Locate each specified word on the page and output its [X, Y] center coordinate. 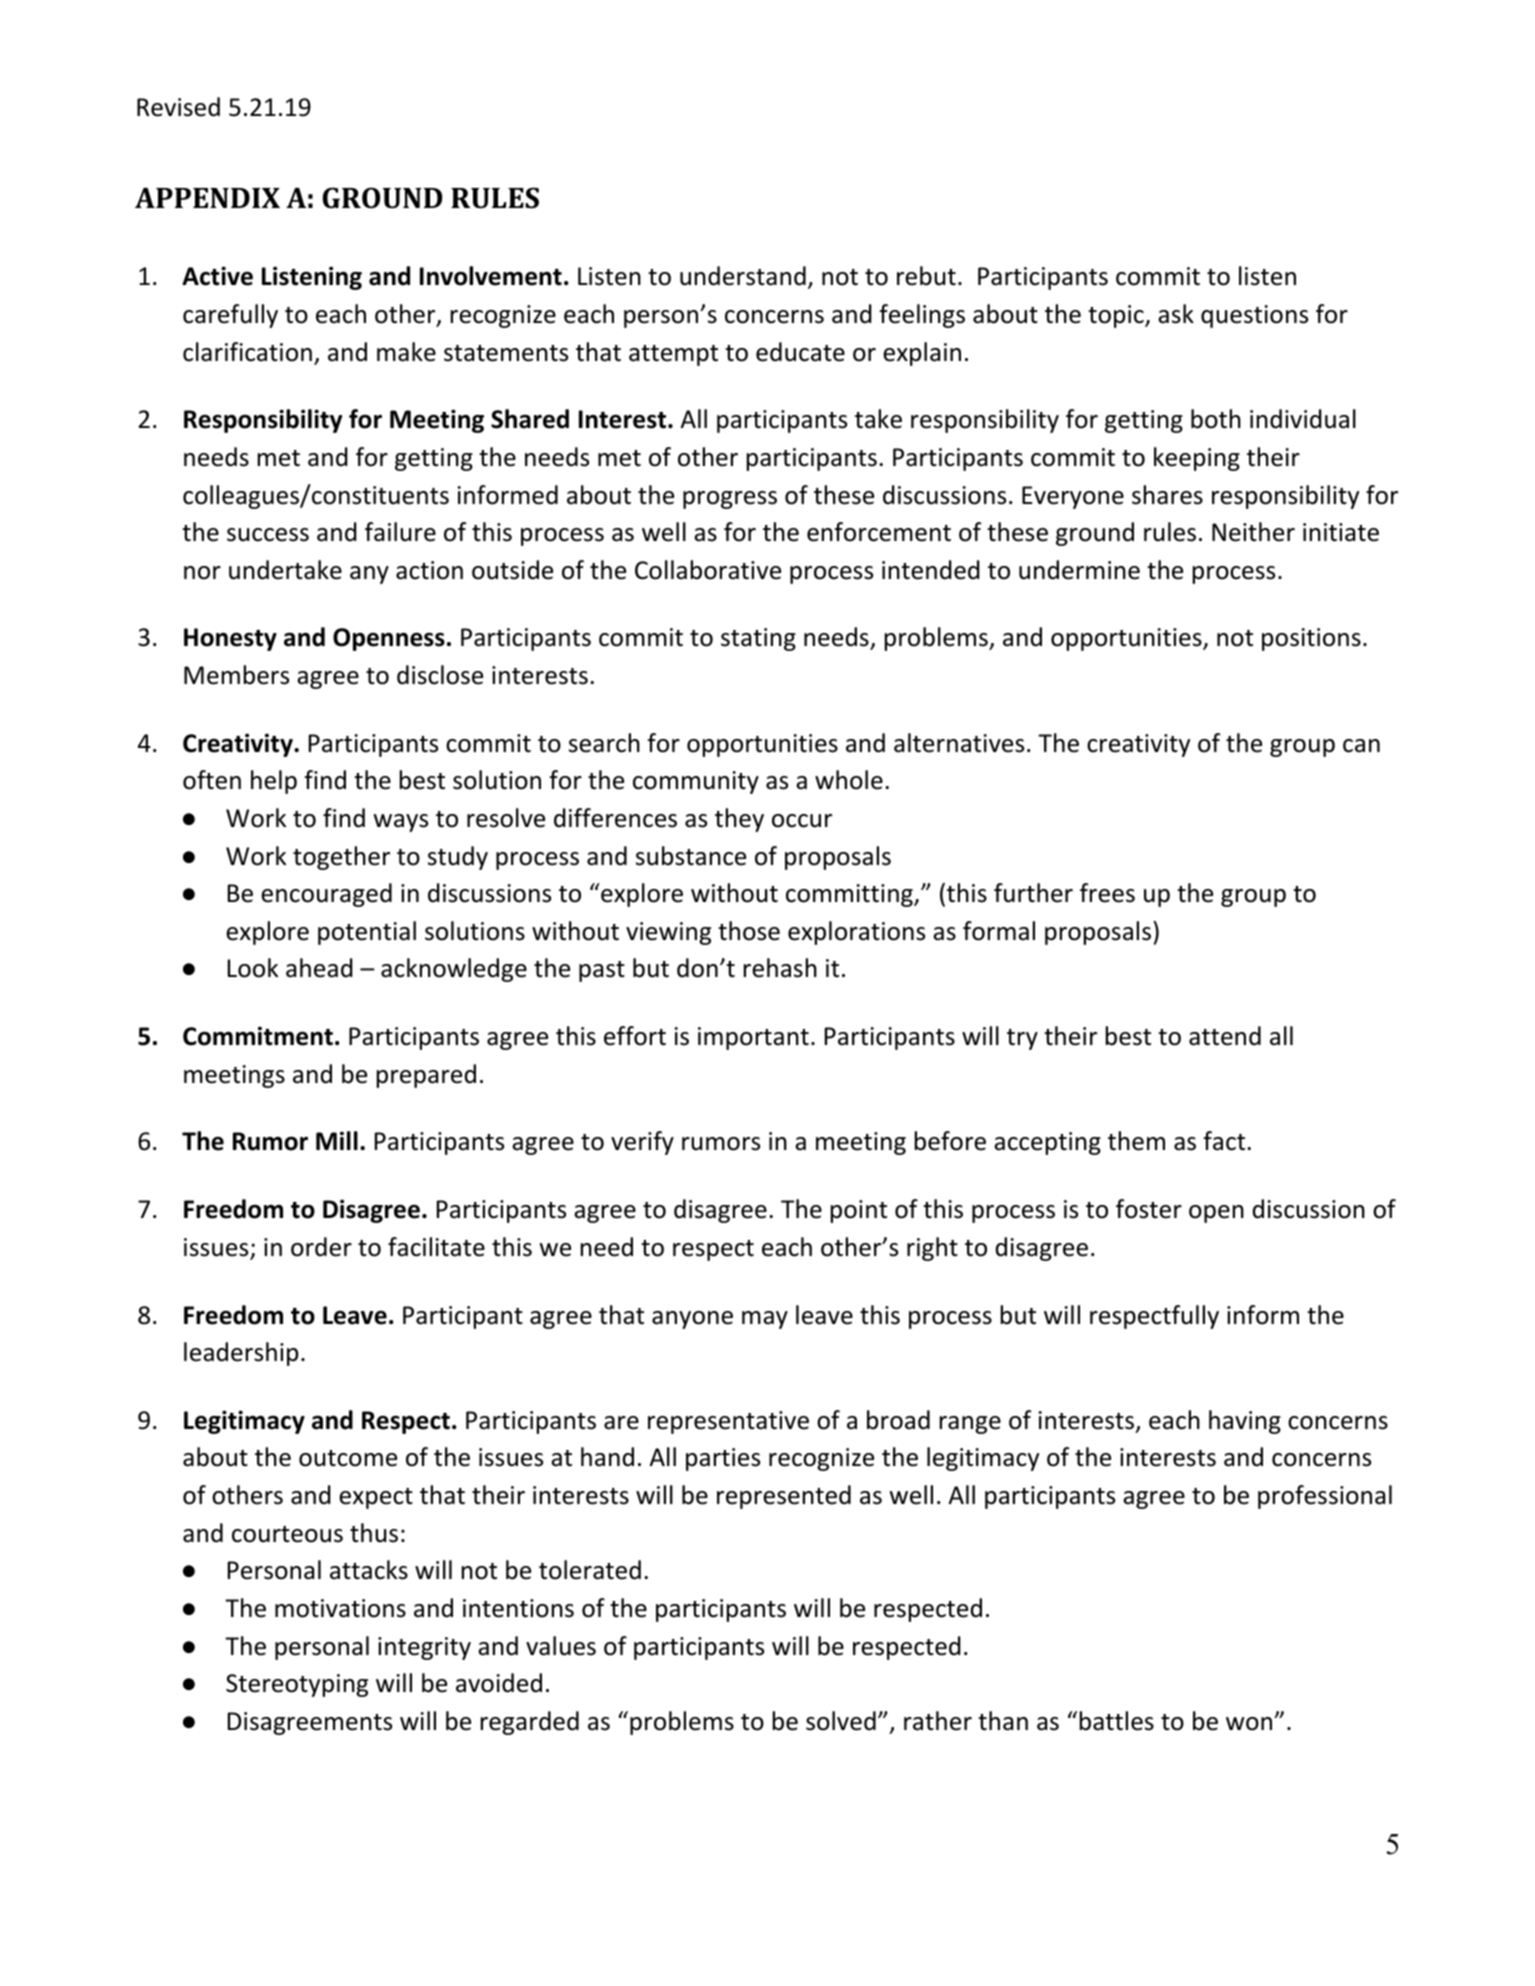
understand [743, 276]
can [1361, 746]
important [753, 1038]
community [696, 782]
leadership [241, 1354]
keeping [1197, 459]
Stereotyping [297, 1685]
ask [1176, 314]
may [765, 1320]
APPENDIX [207, 198]
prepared [426, 1076]
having [1245, 1422]
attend [1225, 1036]
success [268, 535]
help [274, 782]
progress [730, 500]
